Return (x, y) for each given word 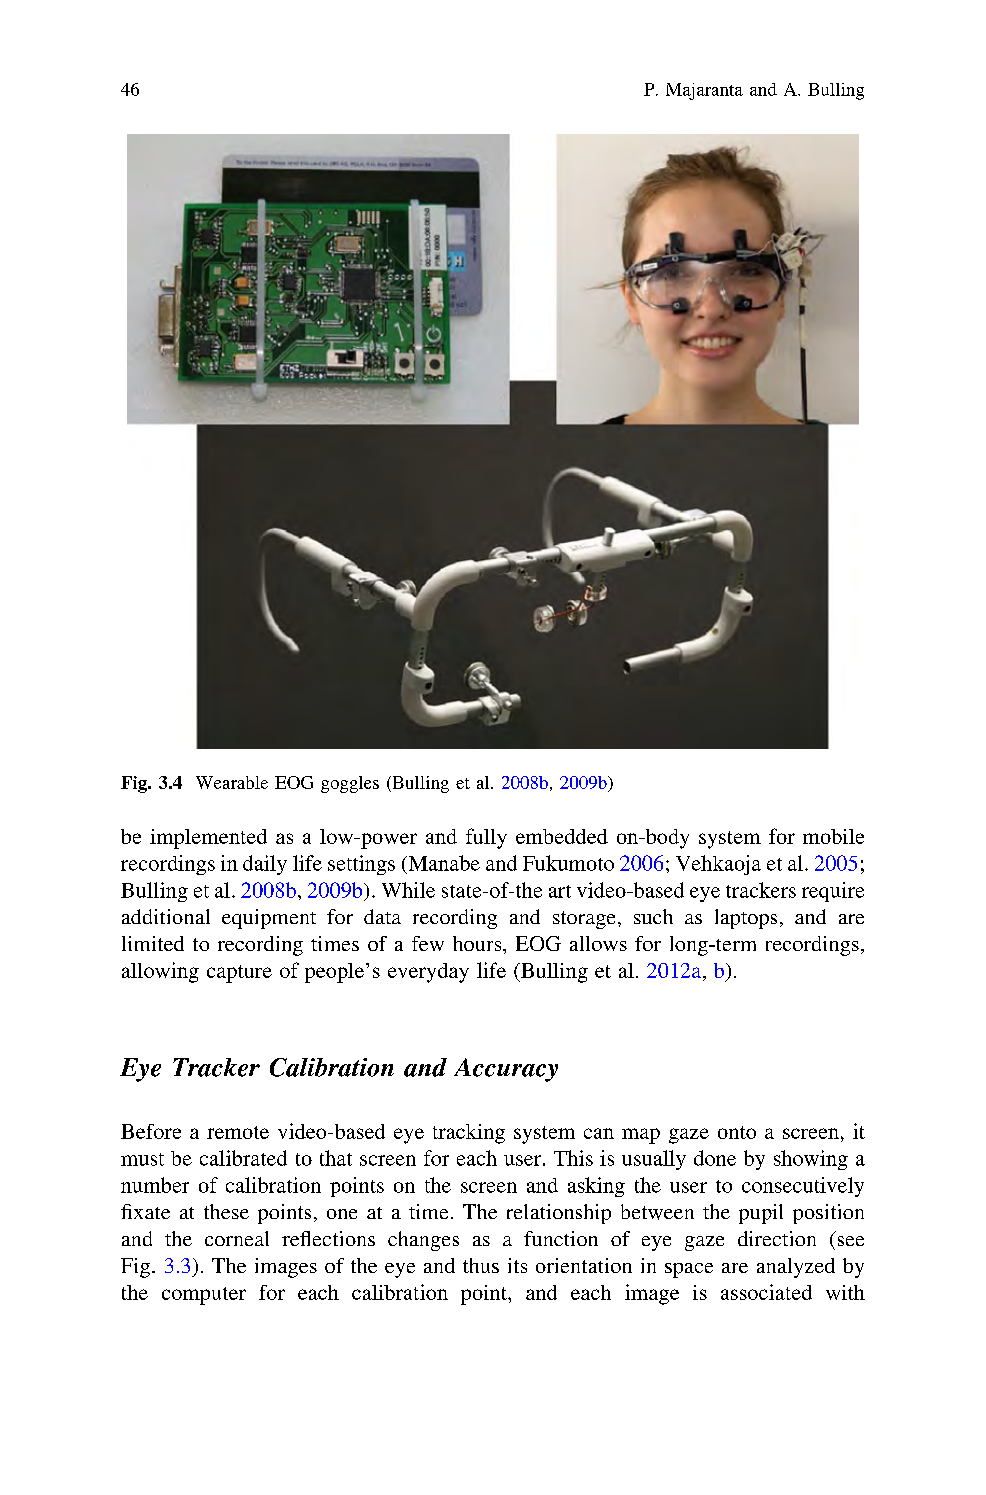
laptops (746, 919)
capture (239, 974)
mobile (833, 836)
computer (204, 1296)
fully (486, 838)
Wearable (232, 782)
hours (478, 943)
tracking (469, 1134)
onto (737, 1132)
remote (238, 1132)
